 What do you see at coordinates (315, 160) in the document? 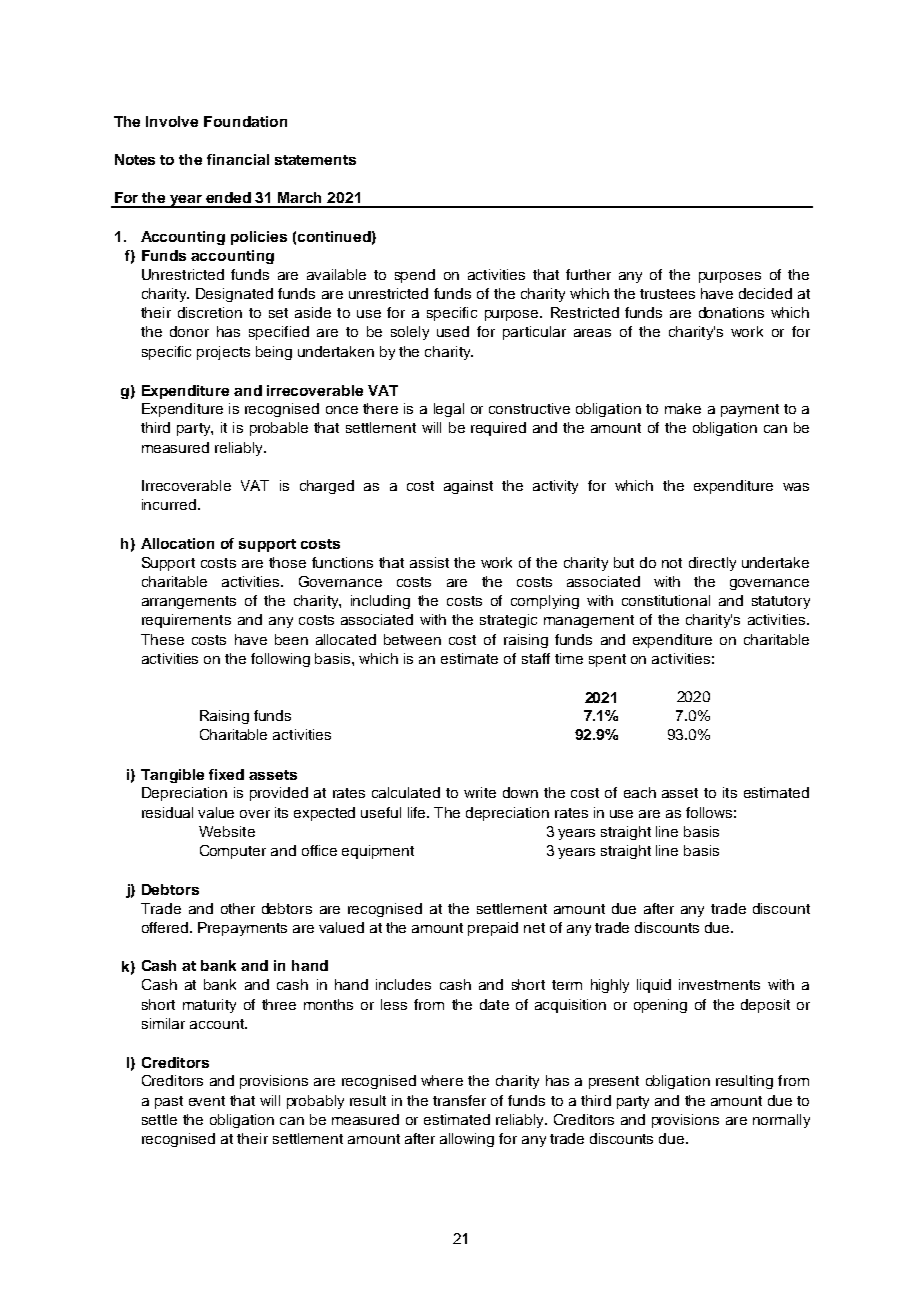
I see `statements` at bounding box center [315, 160].
